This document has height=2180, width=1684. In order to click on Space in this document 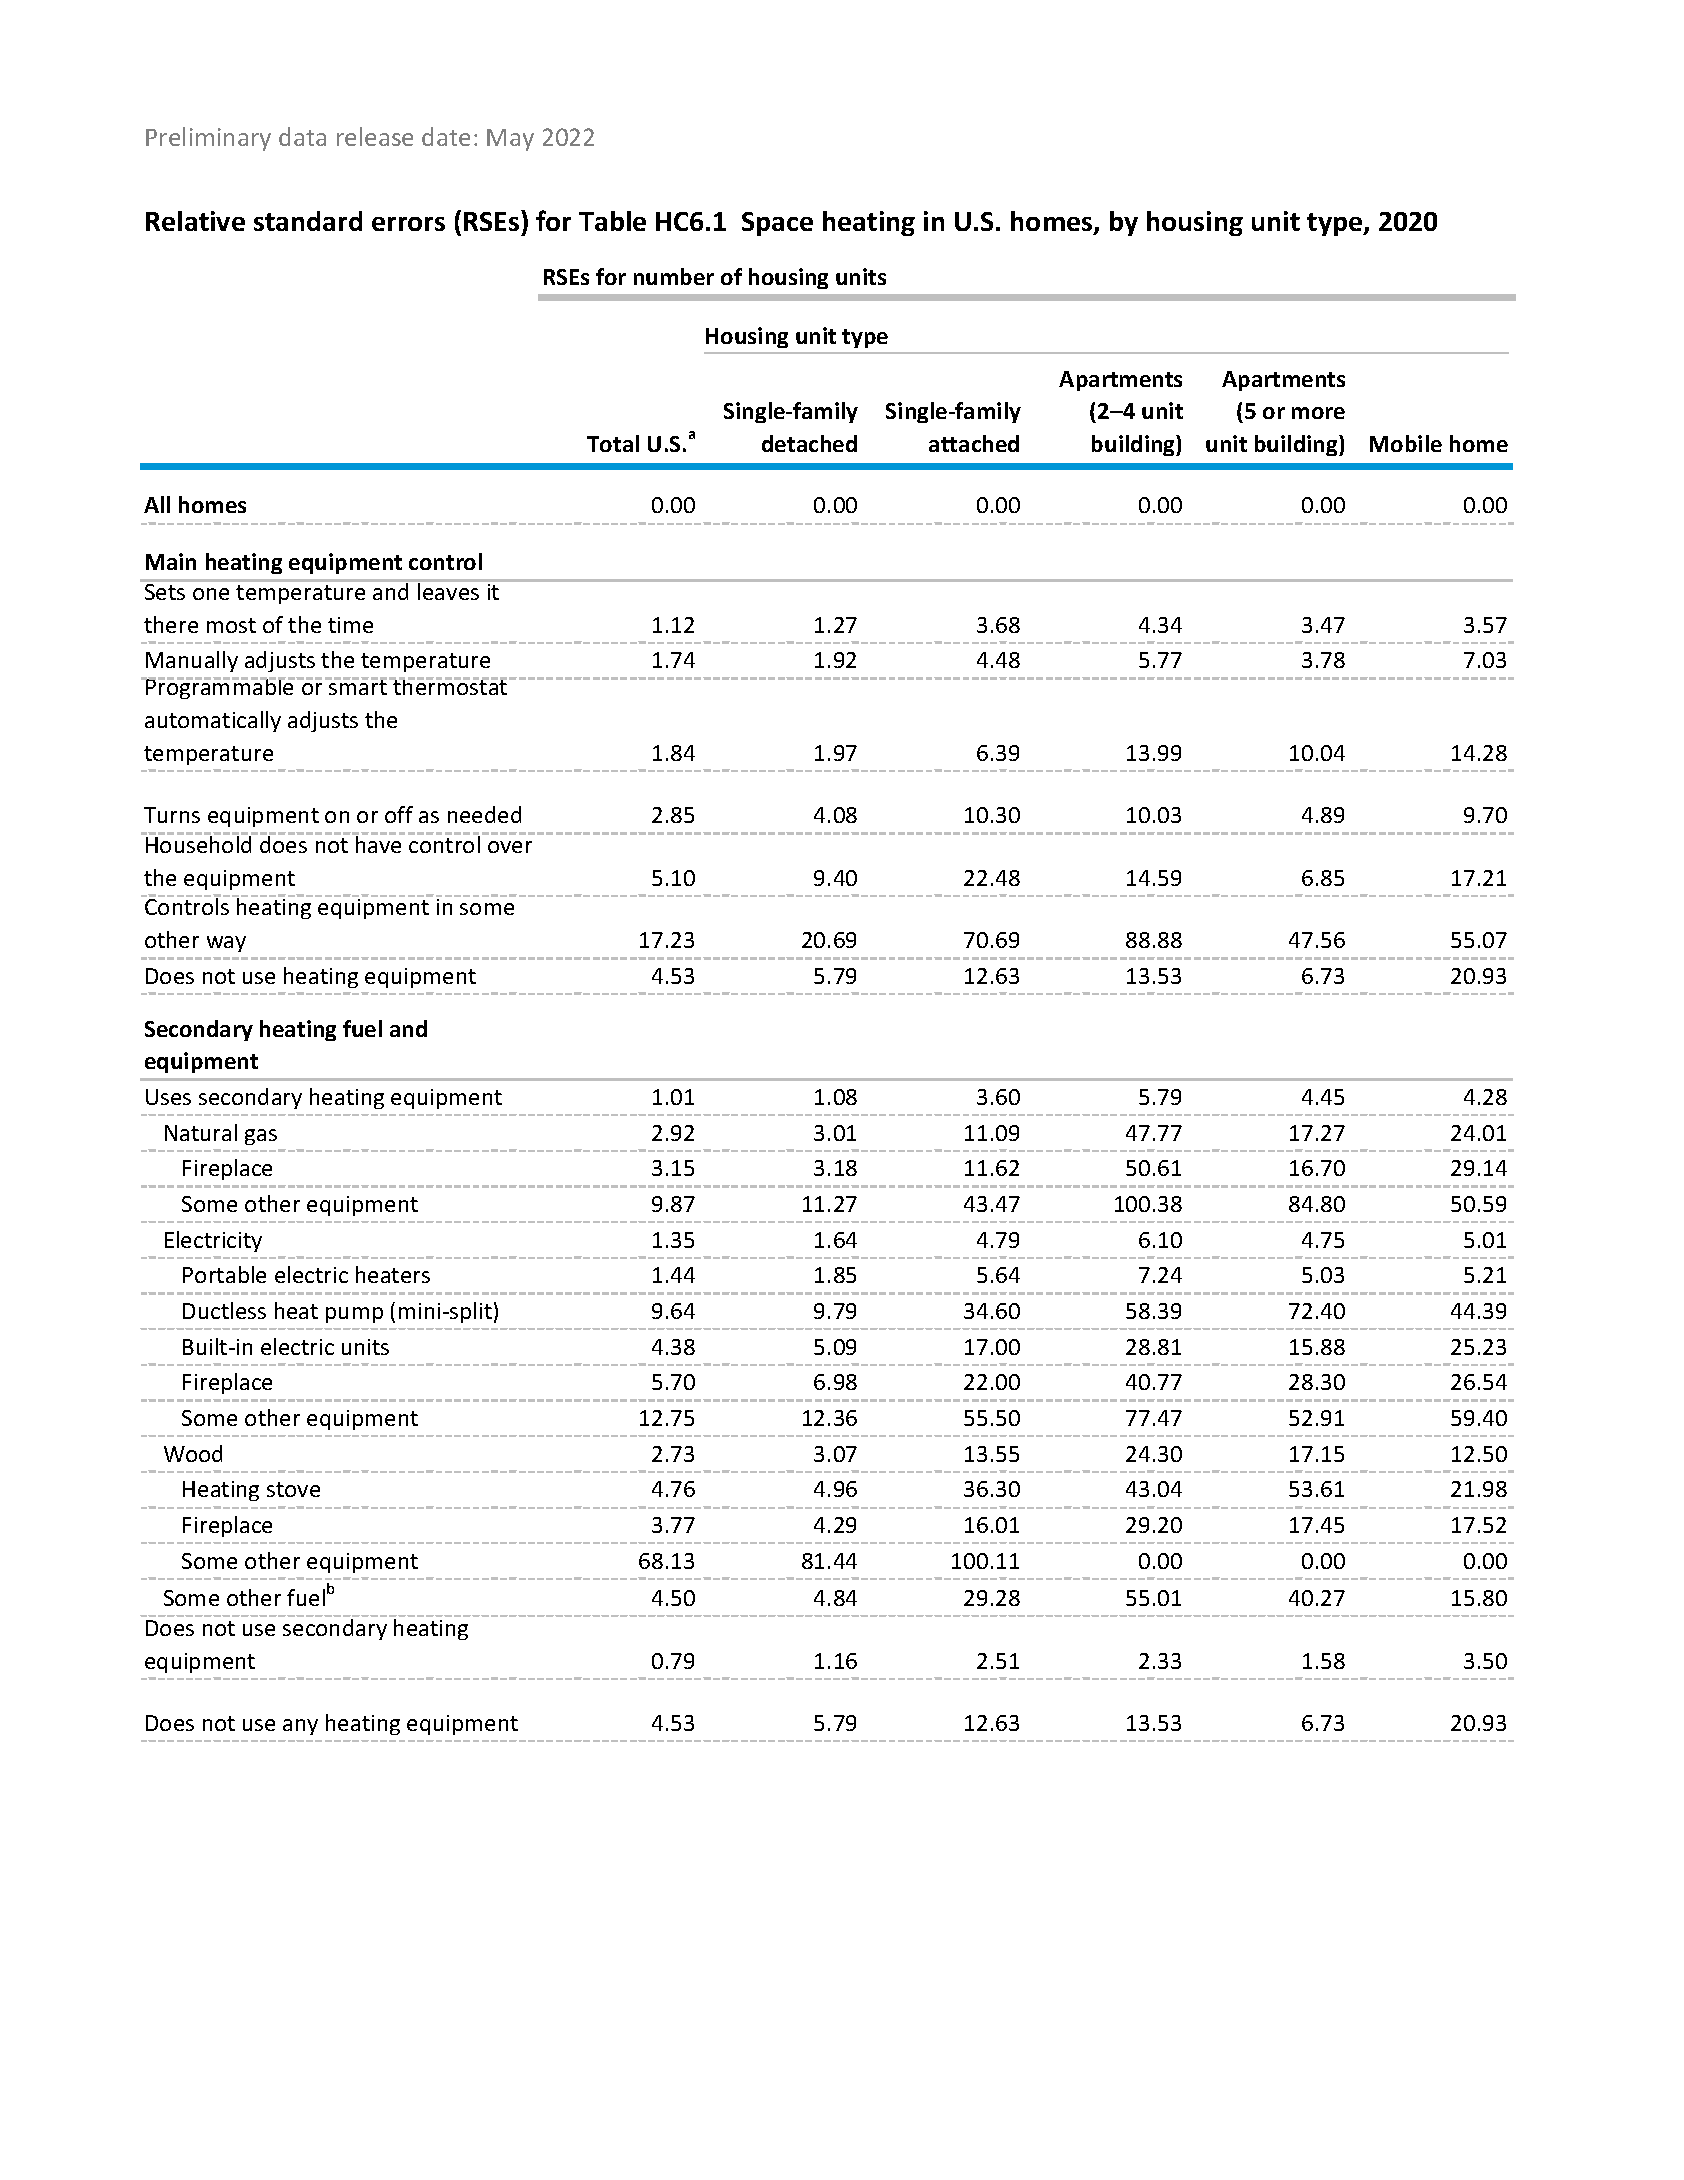, I will do `click(777, 224)`.
